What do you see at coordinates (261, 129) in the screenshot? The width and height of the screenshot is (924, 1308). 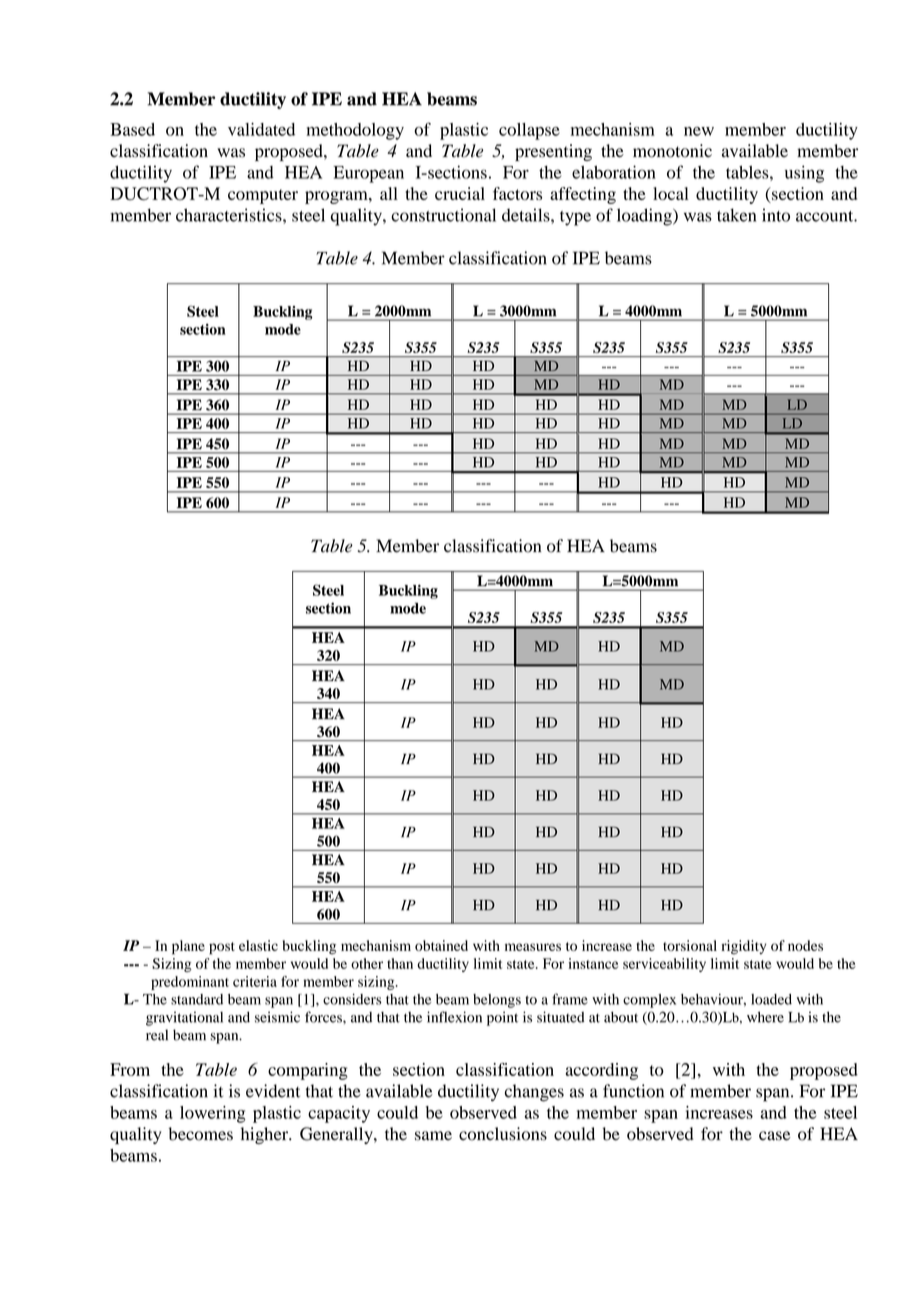 I see `validated` at bounding box center [261, 129].
